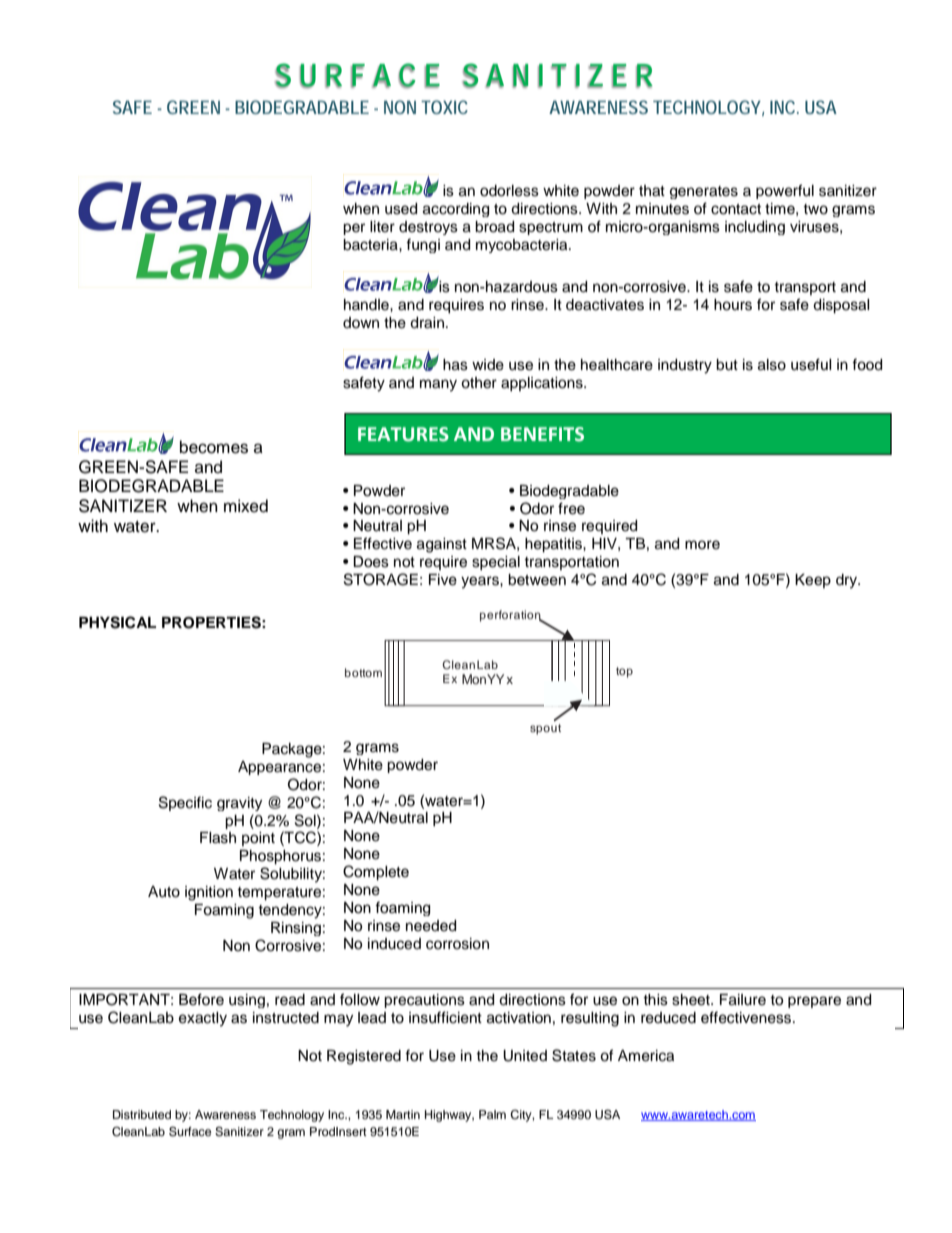 The width and height of the screenshot is (952, 1233). I want to click on top, so click(624, 672).
